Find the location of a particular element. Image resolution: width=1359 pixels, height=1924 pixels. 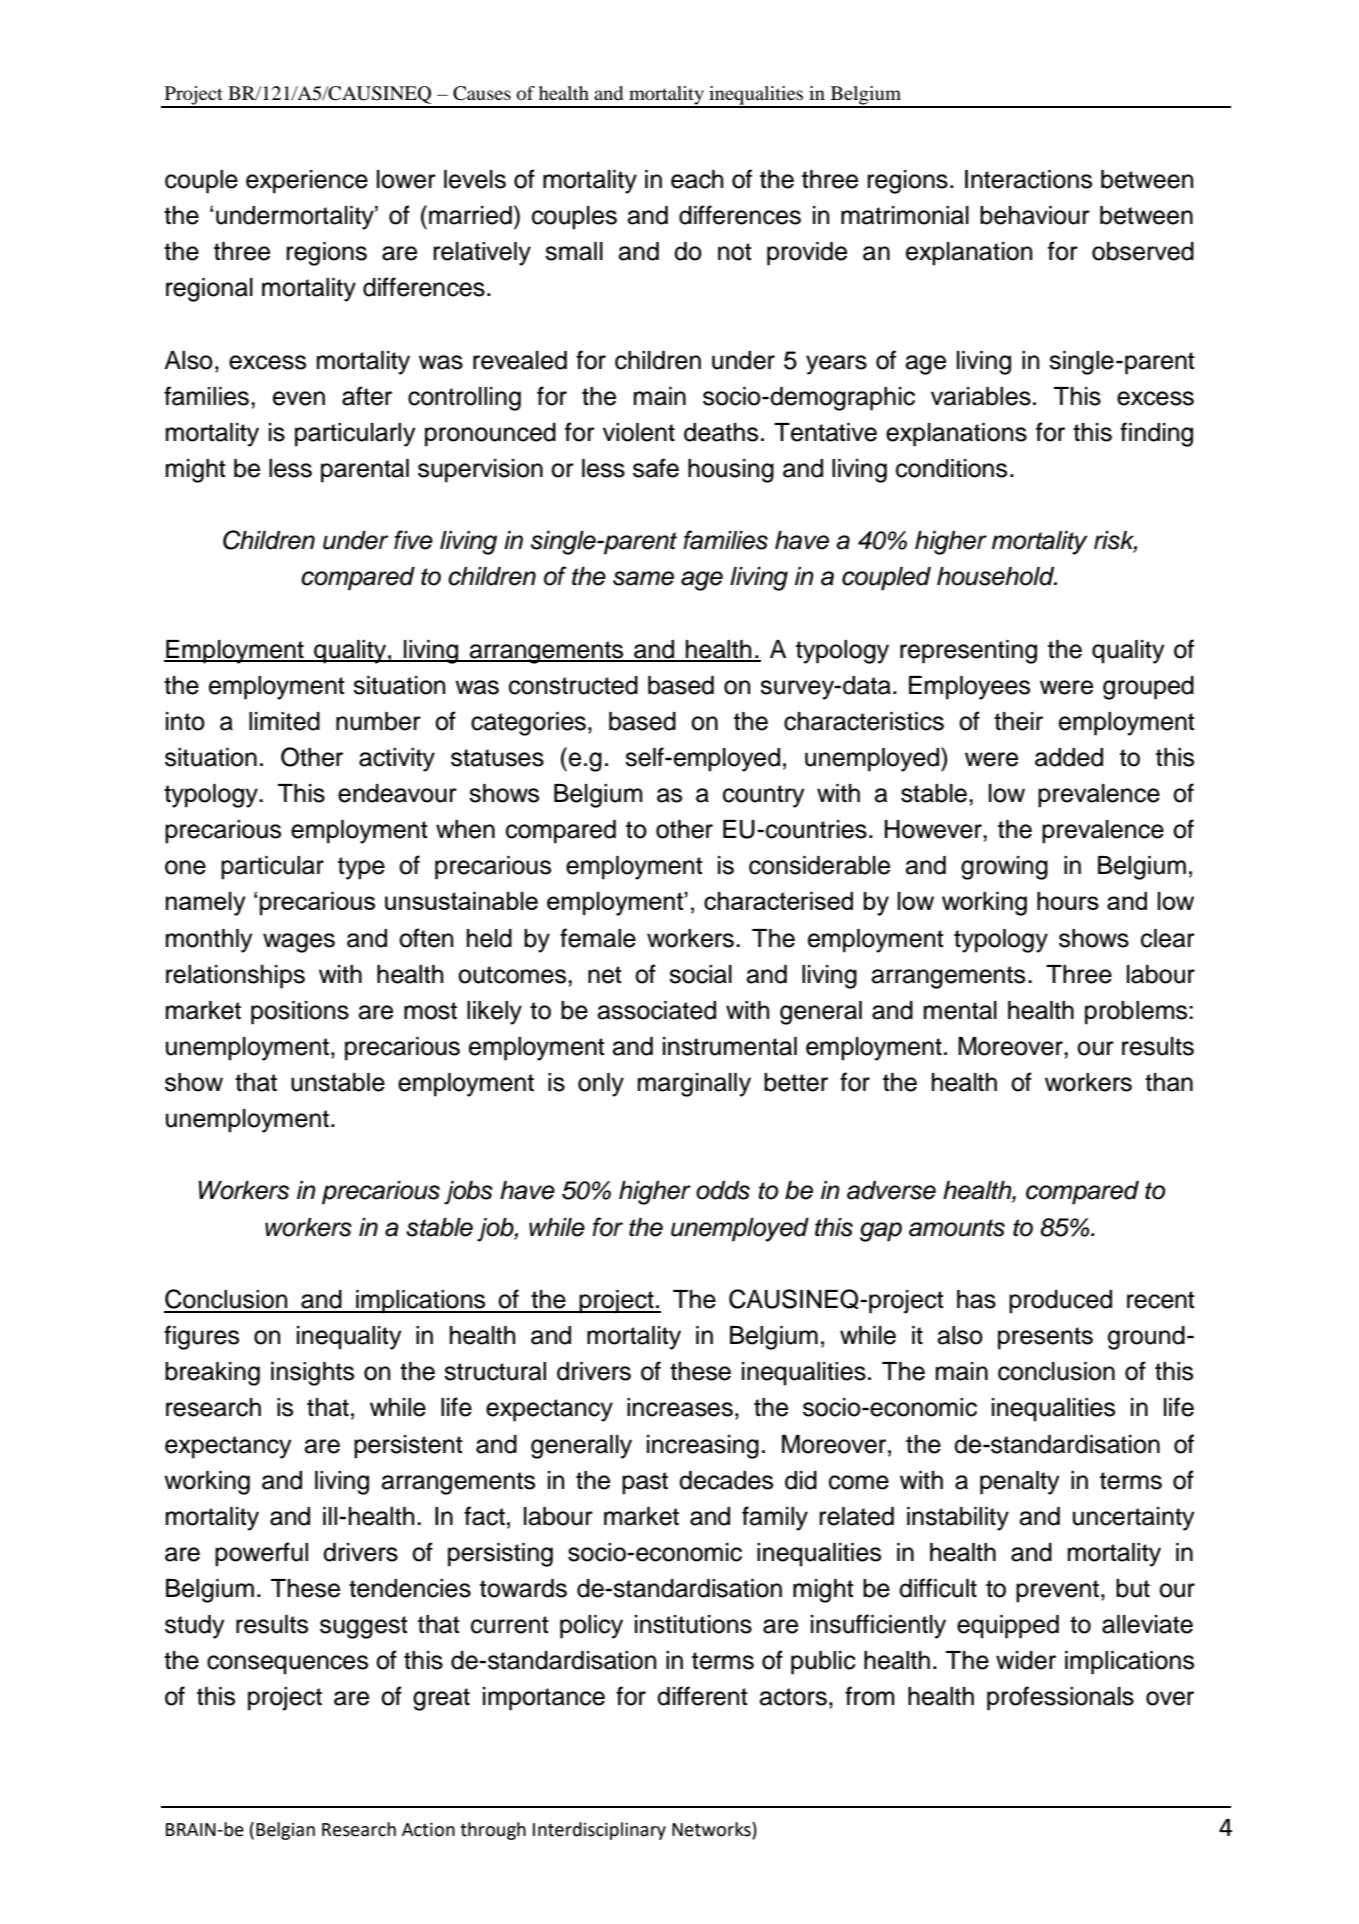

their is located at coordinates (1018, 721).
